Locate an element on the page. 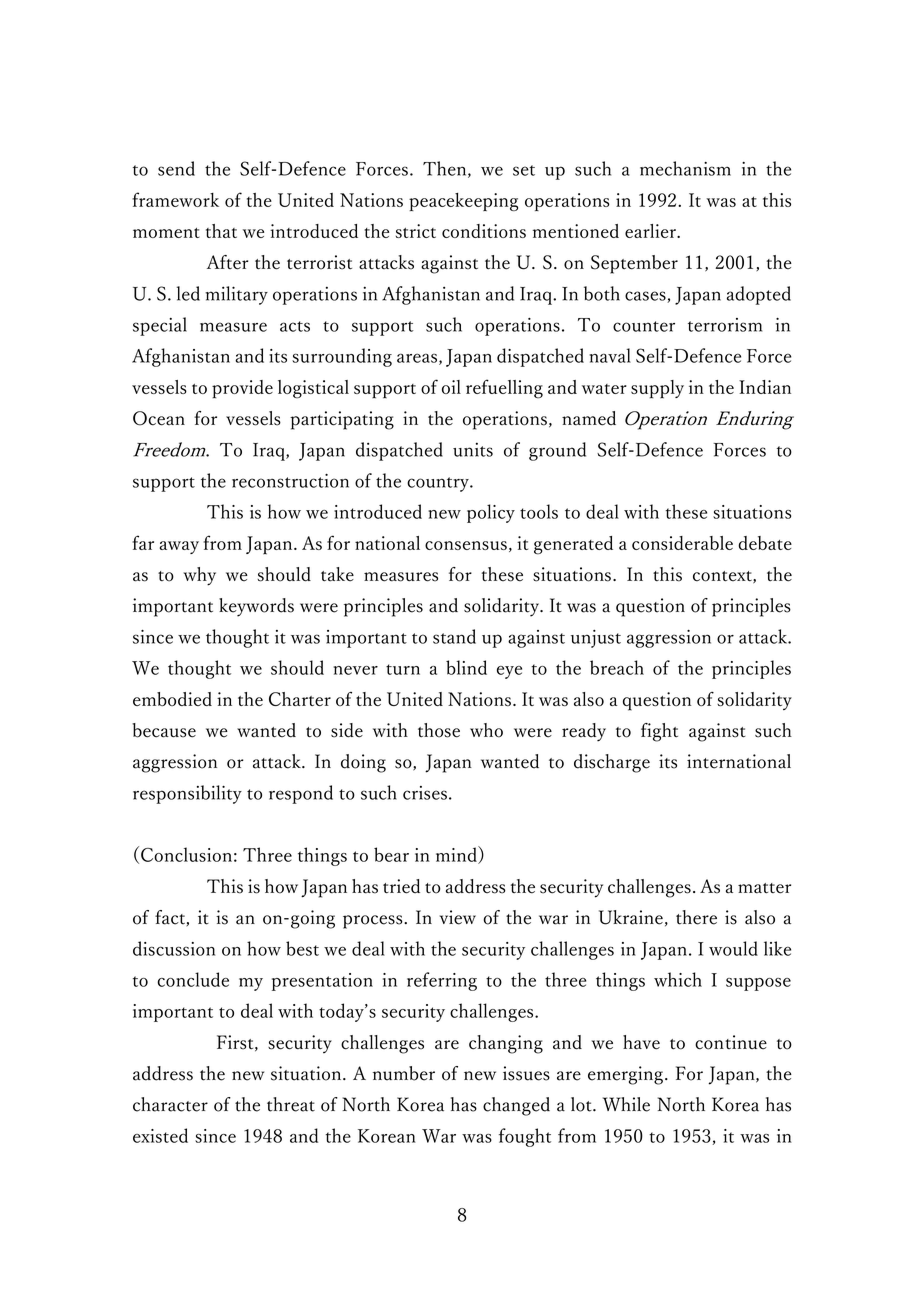 This page has width=924, height=1308. peacekeeping is located at coordinates (463, 202).
